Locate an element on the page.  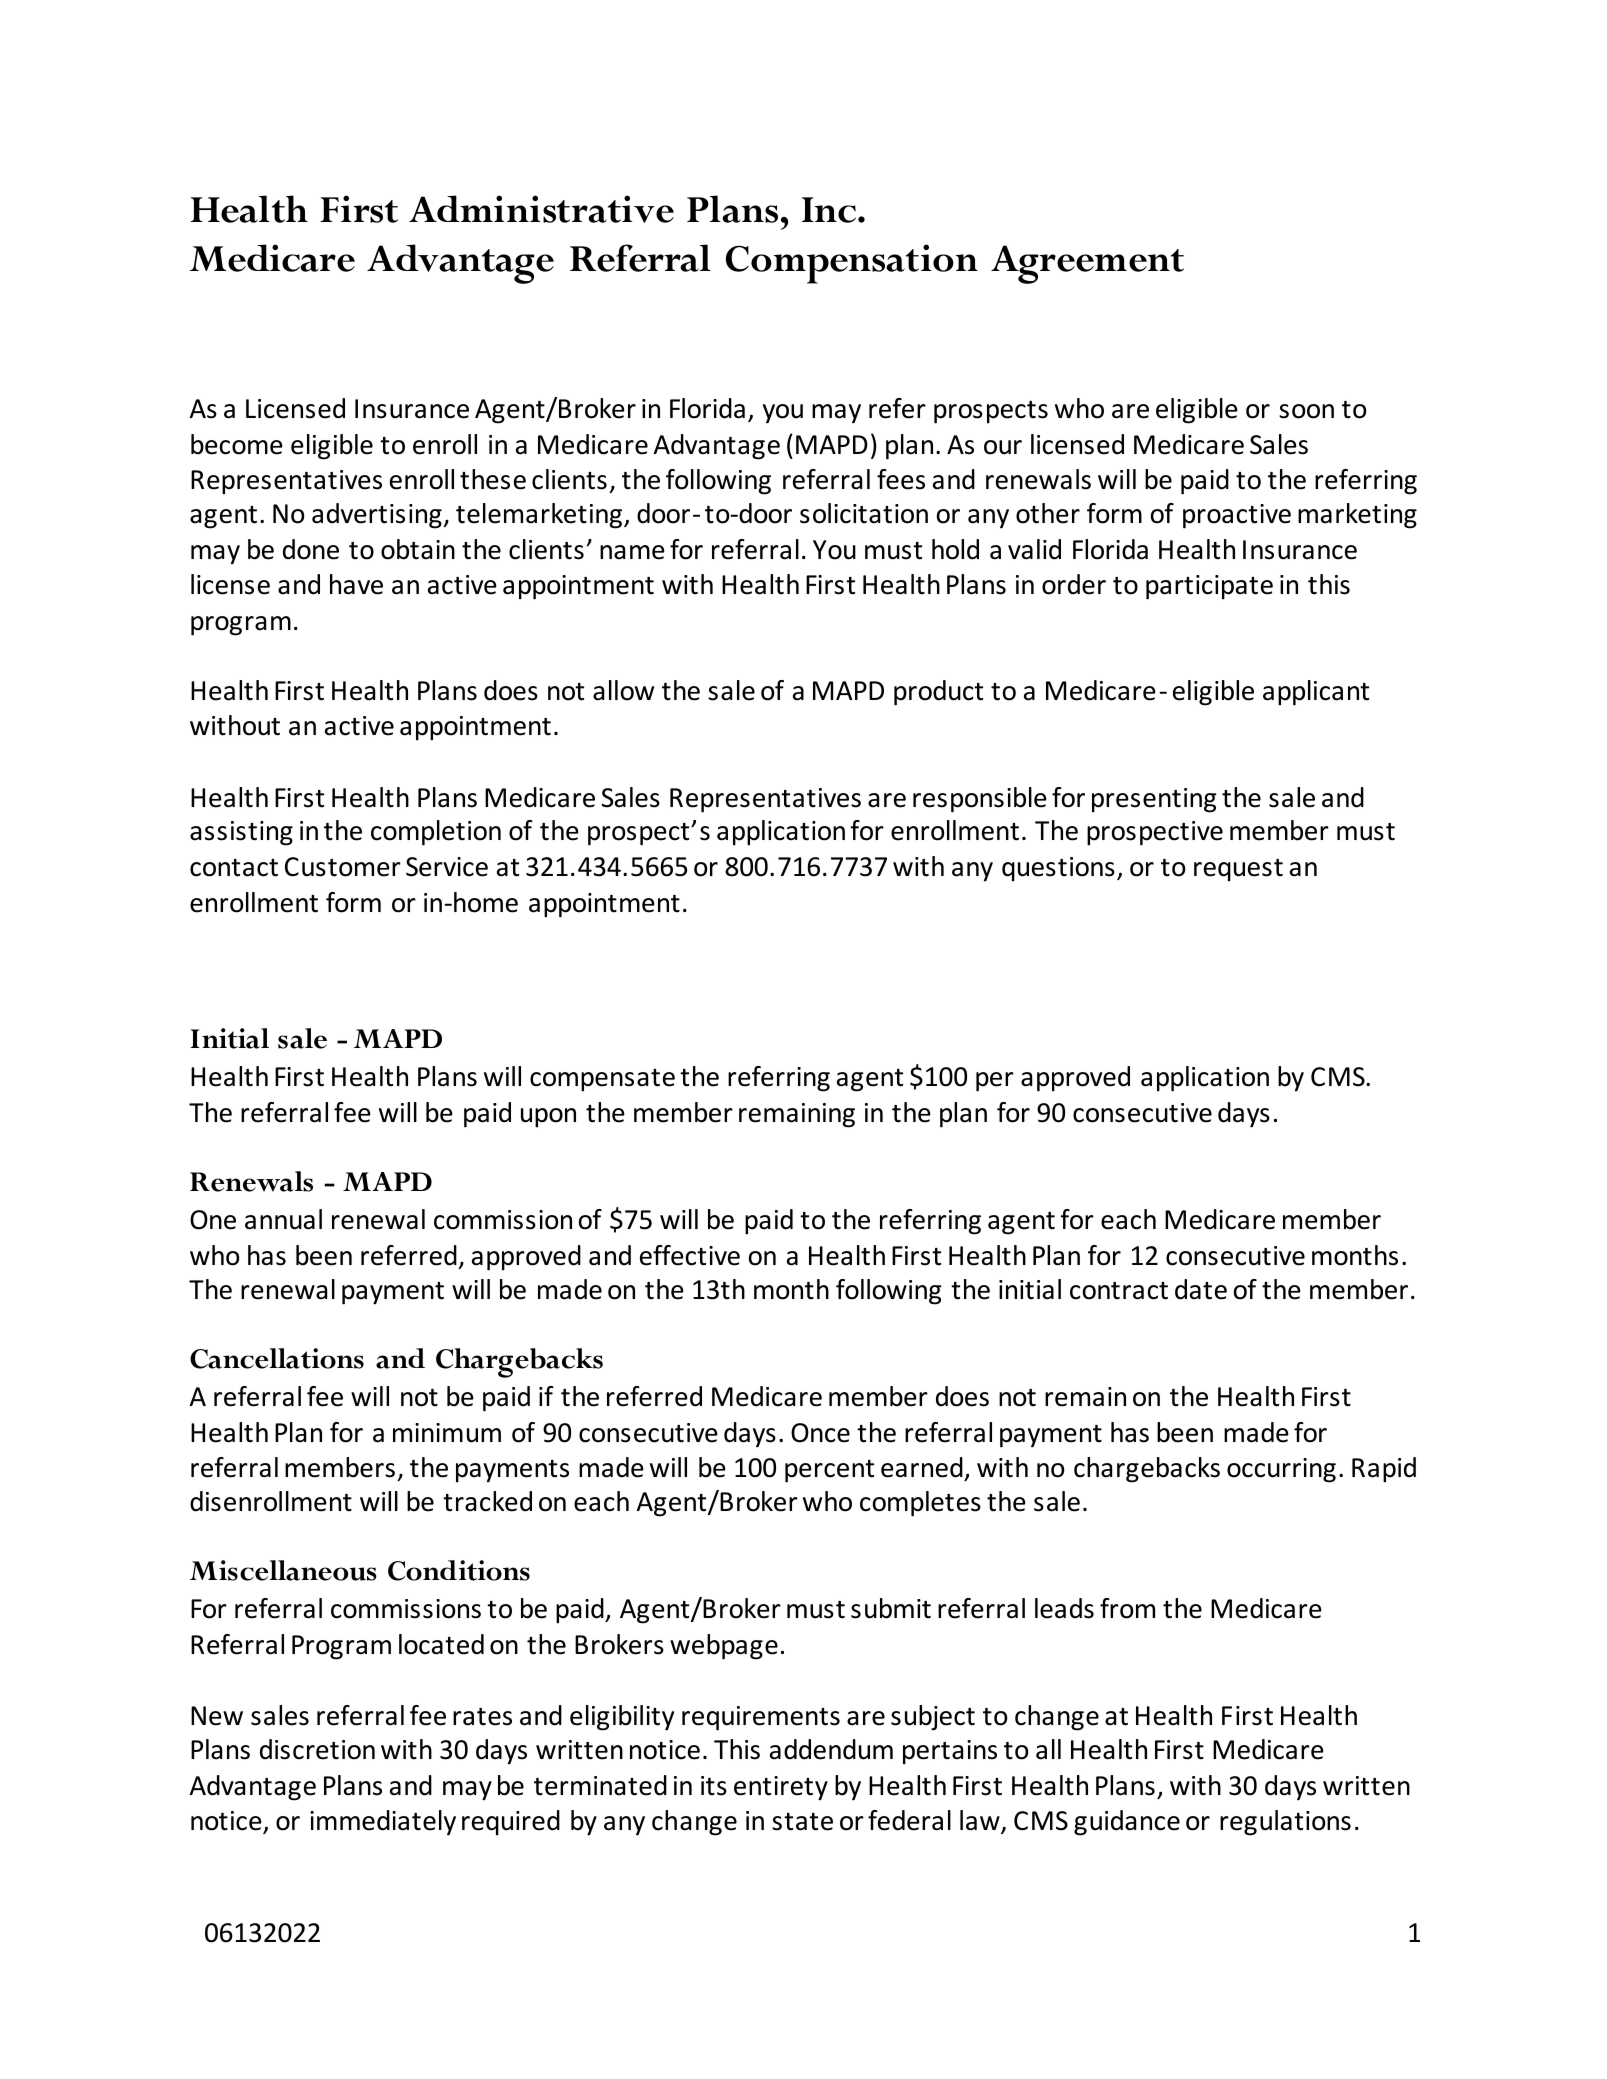
Administrative is located at coordinates (541, 209).
